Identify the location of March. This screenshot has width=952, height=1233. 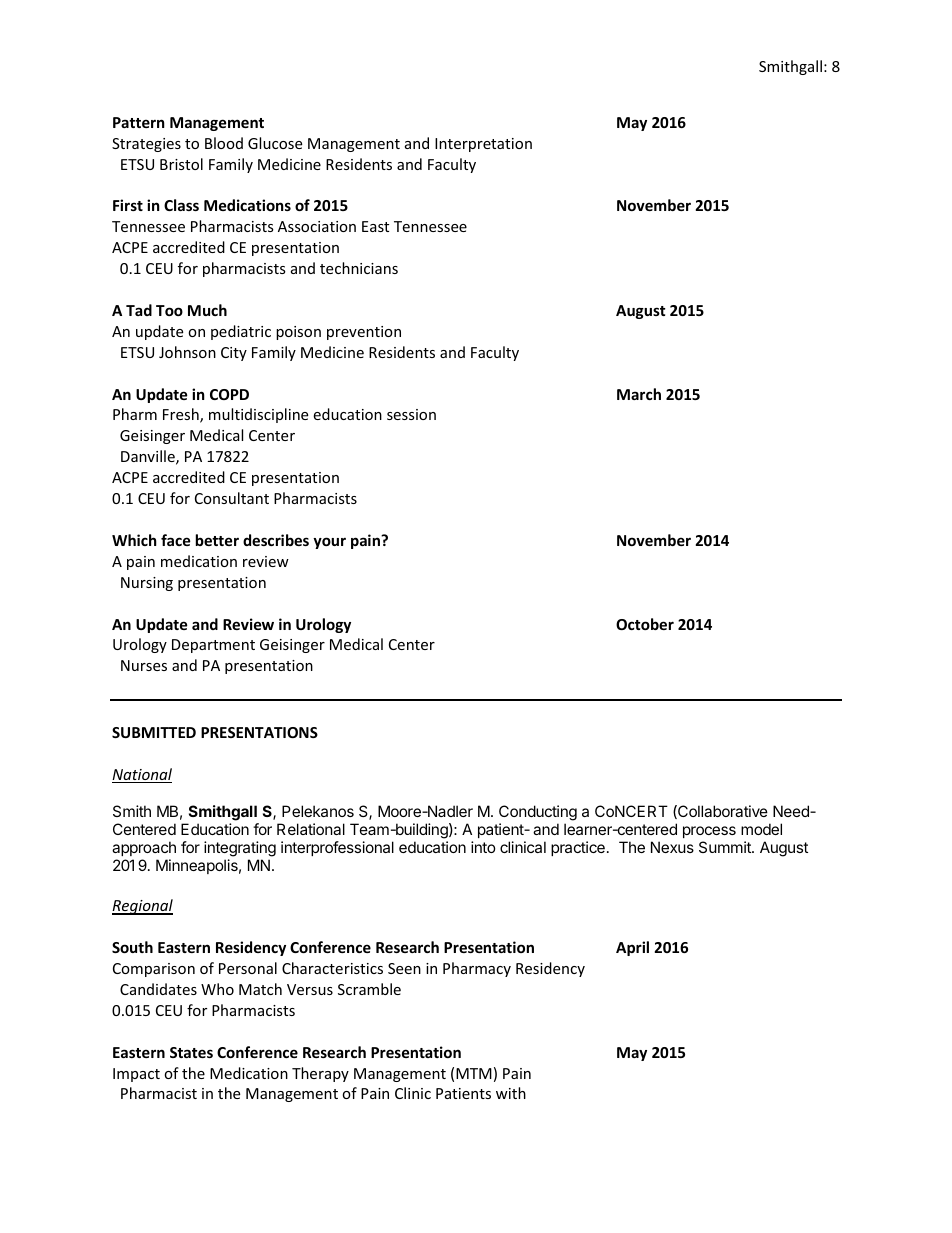
(639, 394).
